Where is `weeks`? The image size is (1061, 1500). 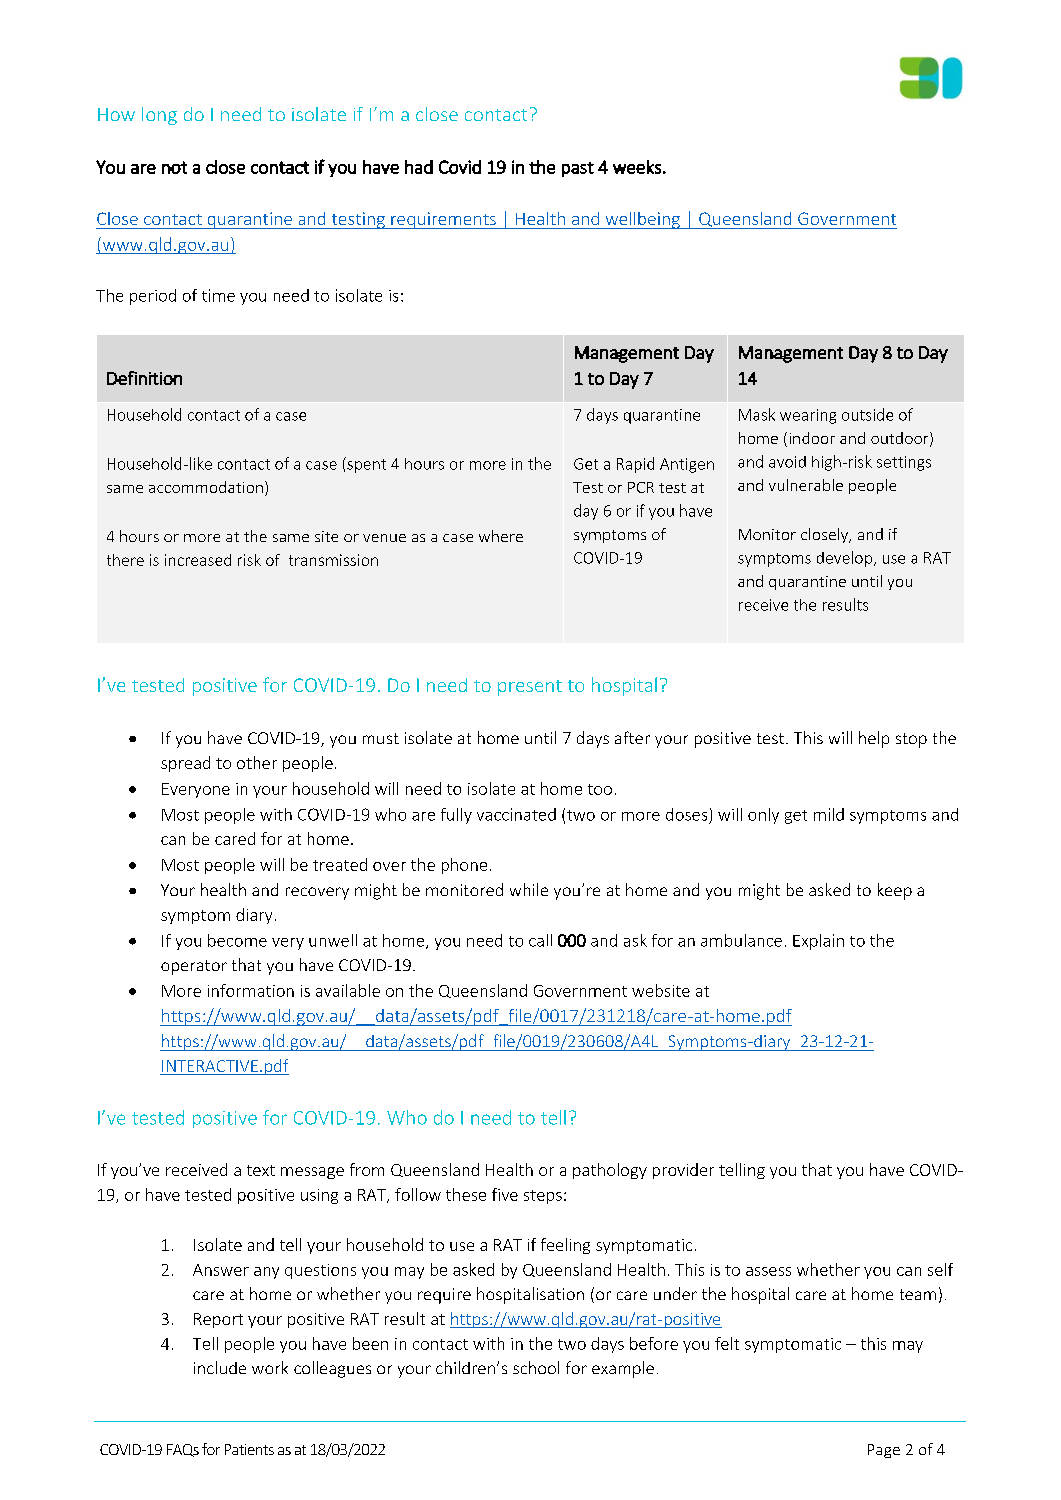 weeks is located at coordinates (637, 167).
